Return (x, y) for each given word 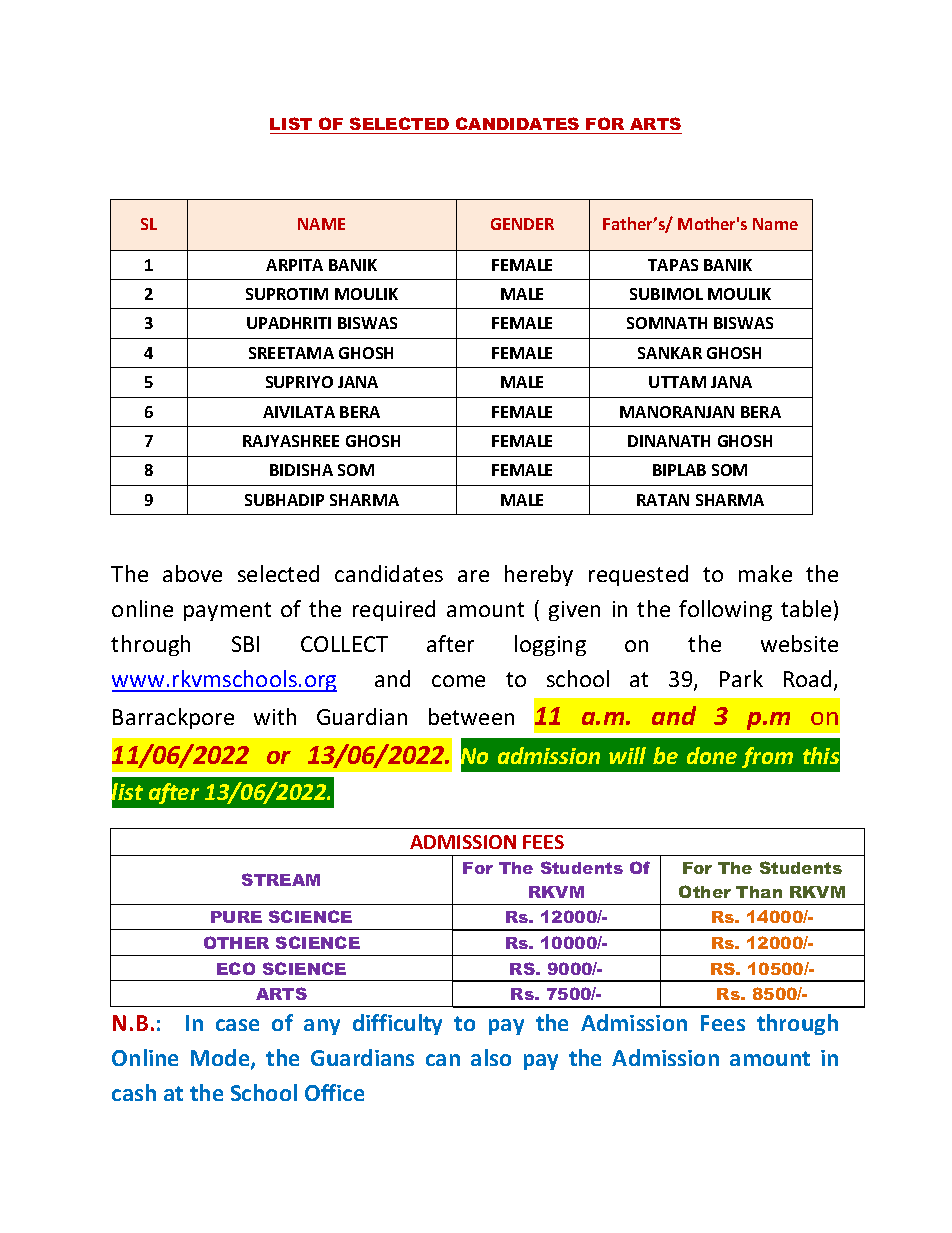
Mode (221, 1059)
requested (638, 575)
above (192, 573)
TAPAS (673, 265)
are (473, 576)
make (765, 573)
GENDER (522, 224)
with (275, 716)
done (712, 755)
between (471, 716)
